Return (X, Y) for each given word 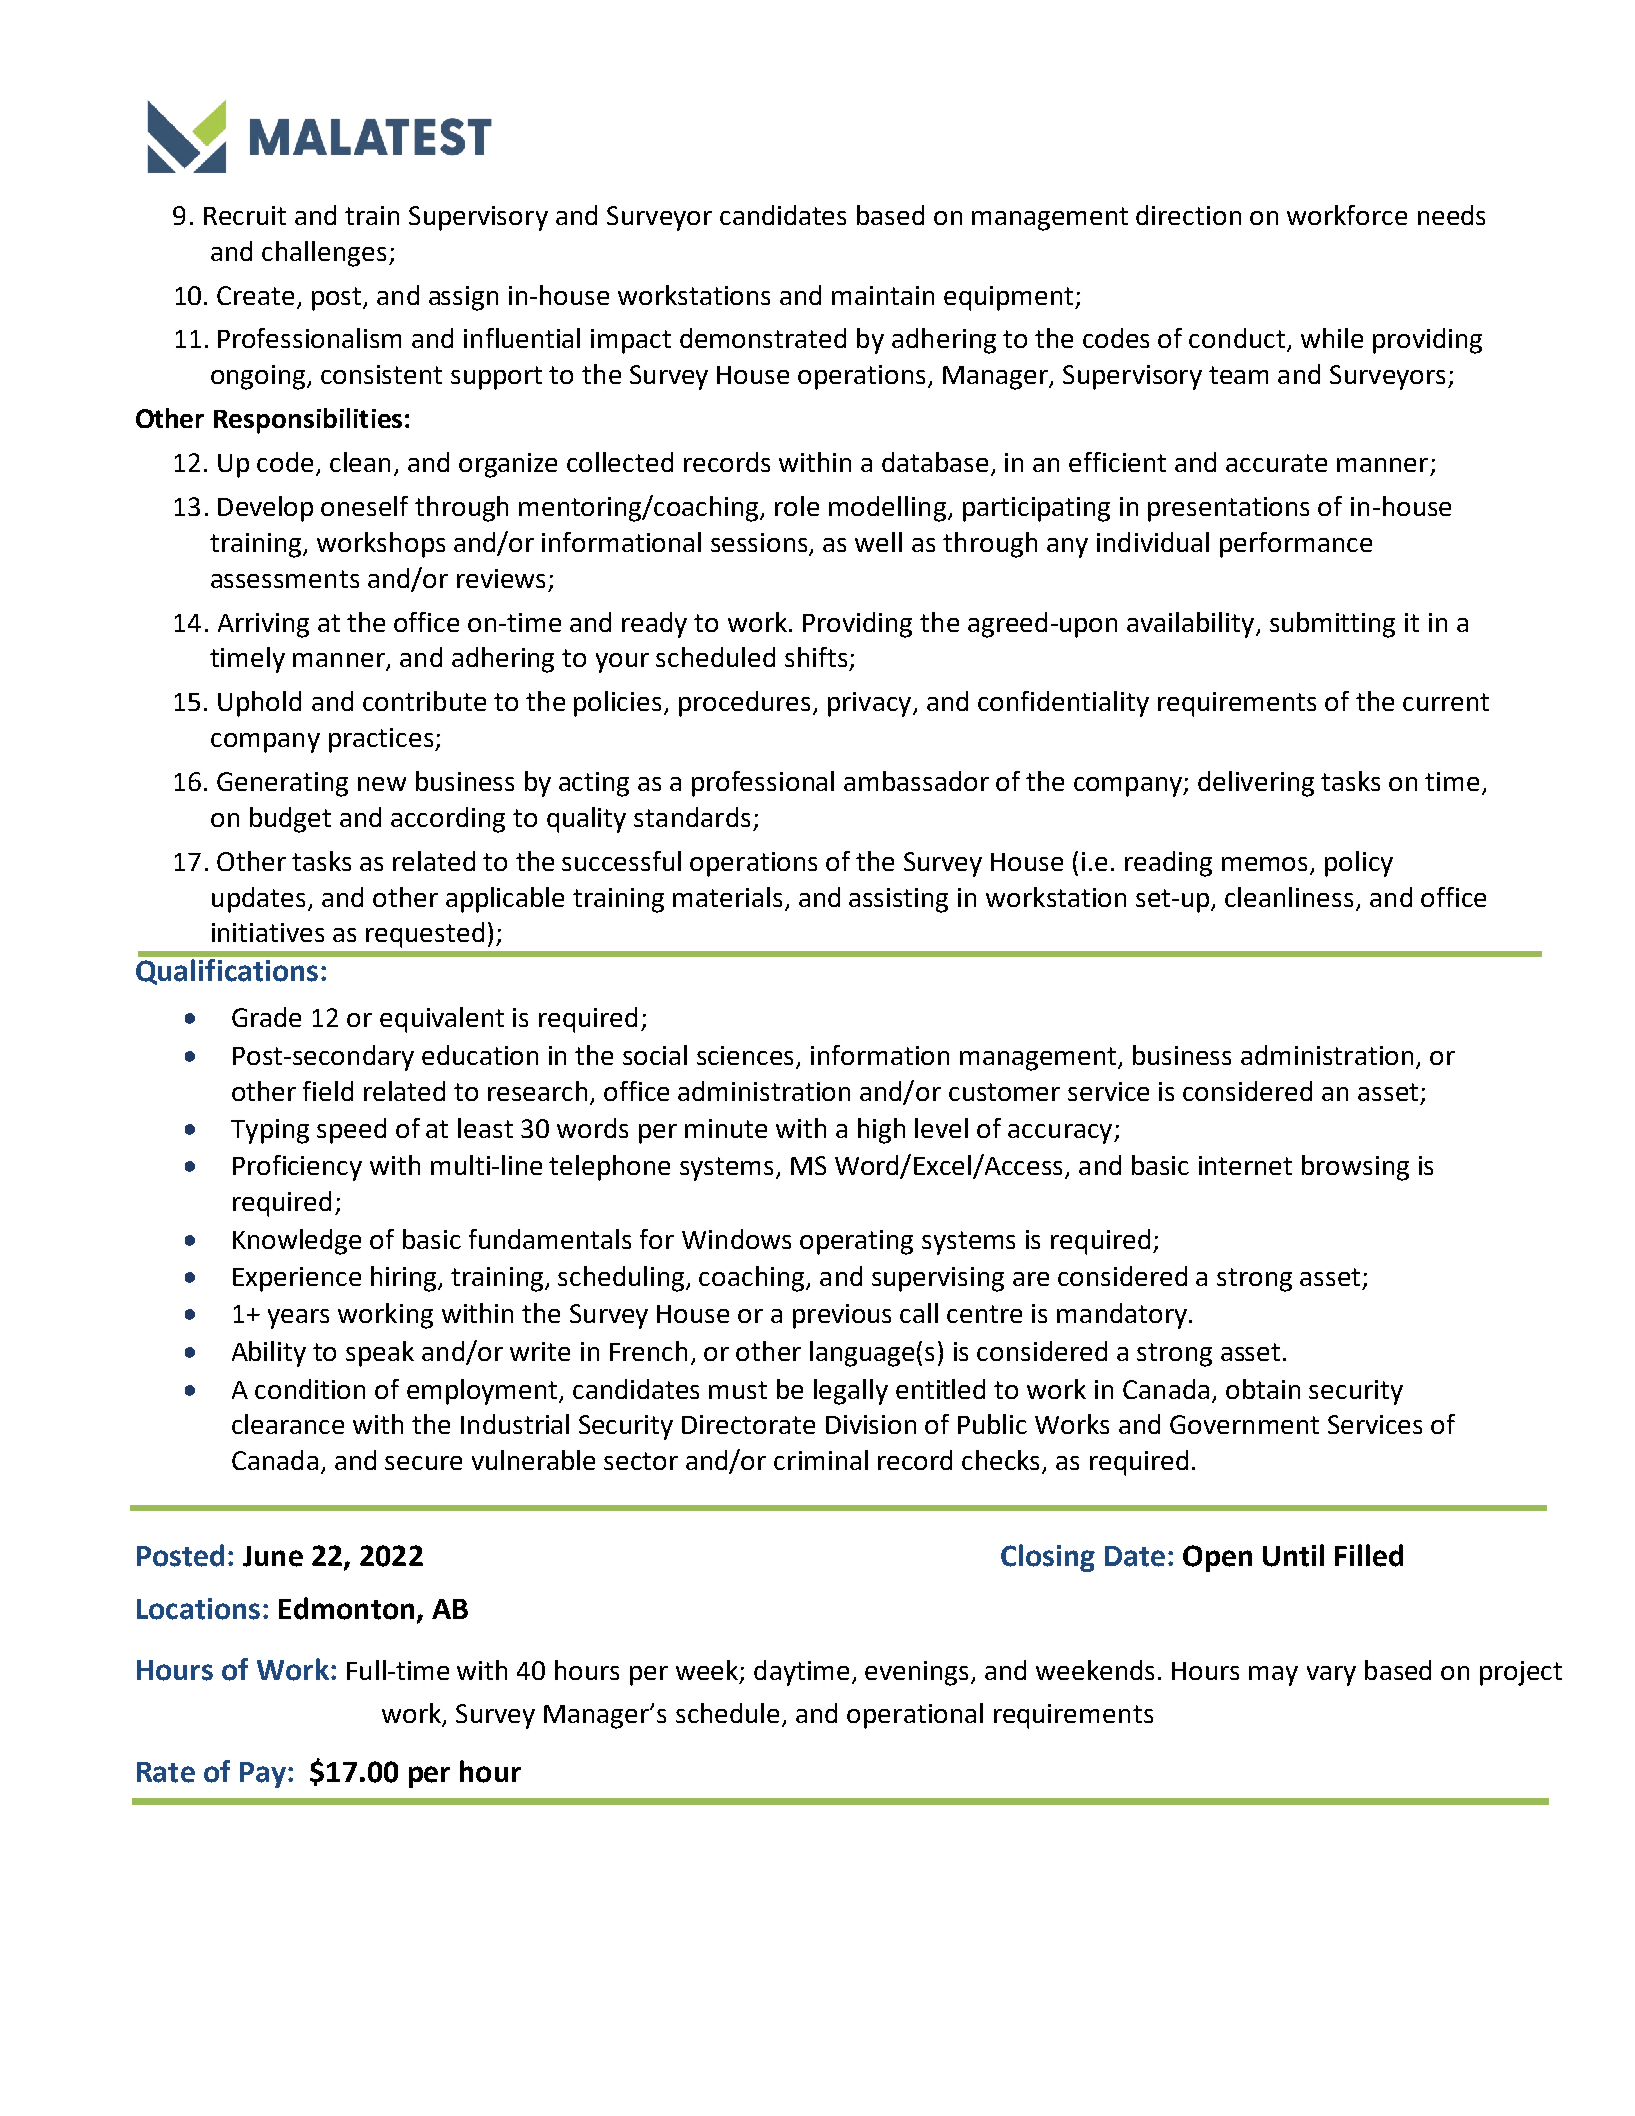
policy (1359, 864)
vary (1331, 1676)
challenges (324, 254)
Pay (263, 1775)
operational (915, 1716)
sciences (745, 1055)
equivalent (442, 1020)
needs (1451, 215)
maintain (883, 295)
